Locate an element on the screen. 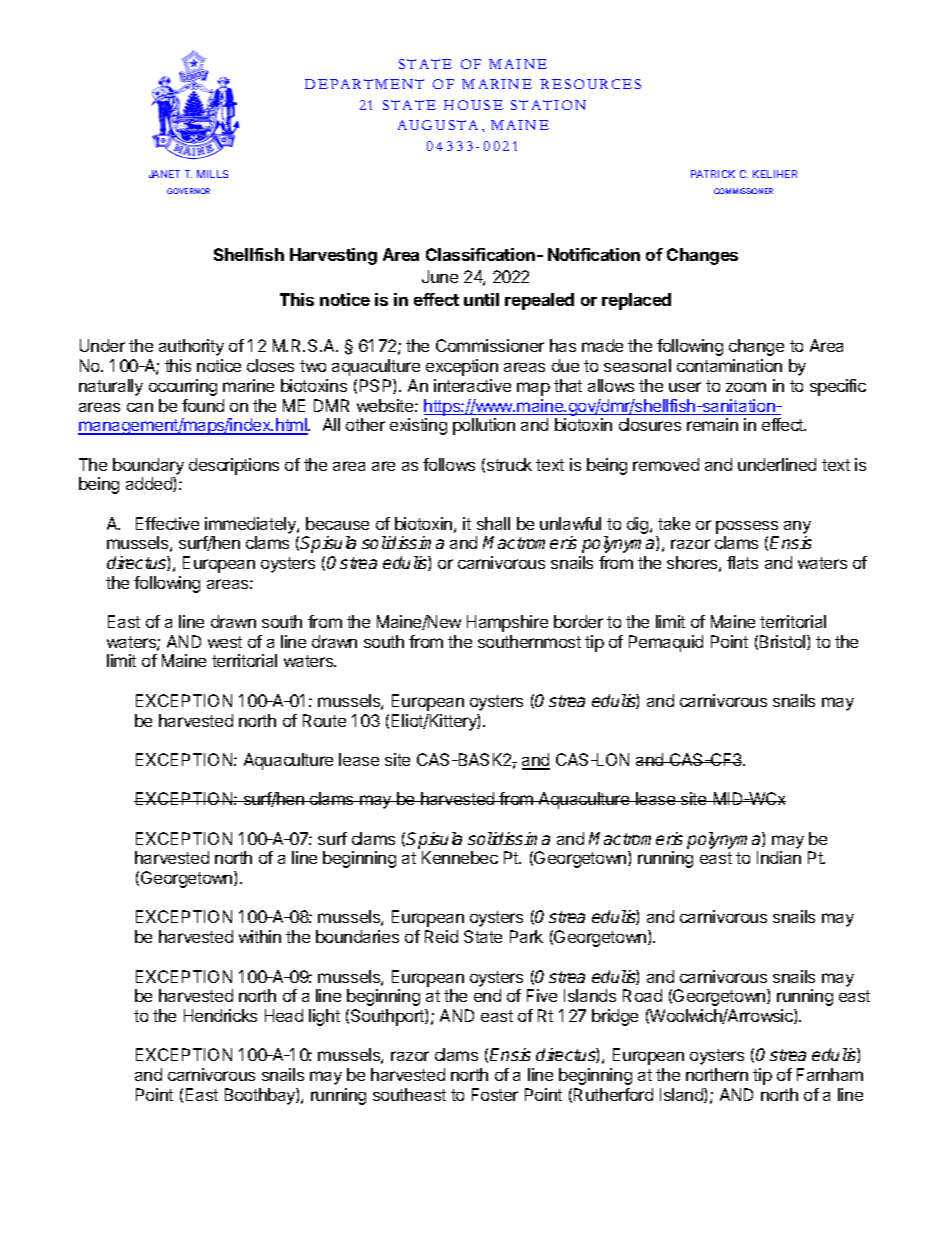 The height and width of the screenshot is (1233, 952). Indian is located at coordinates (779, 857).
